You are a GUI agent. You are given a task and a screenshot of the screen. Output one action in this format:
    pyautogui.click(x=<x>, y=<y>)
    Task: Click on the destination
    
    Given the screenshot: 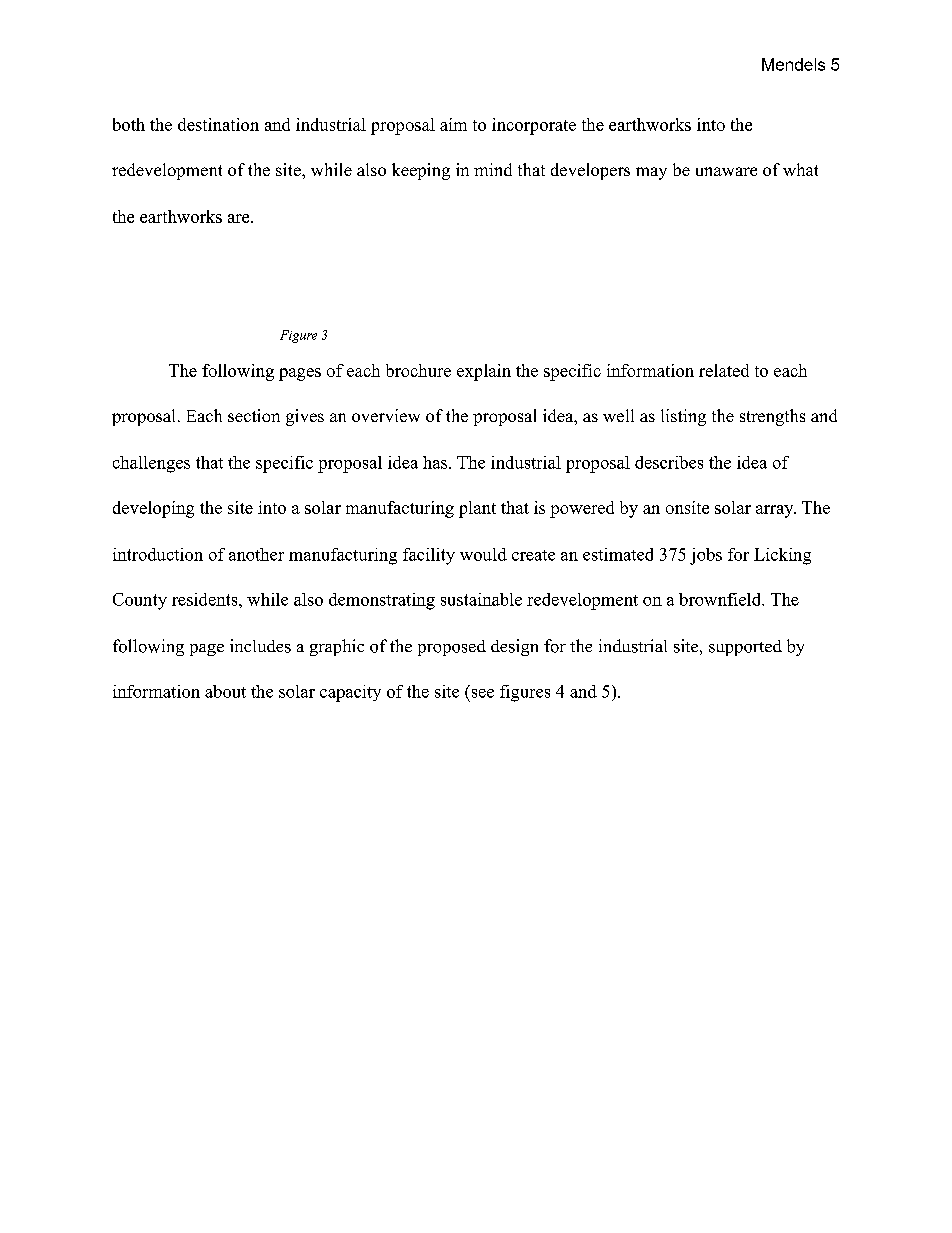 What is the action you would take?
    pyautogui.click(x=218, y=124)
